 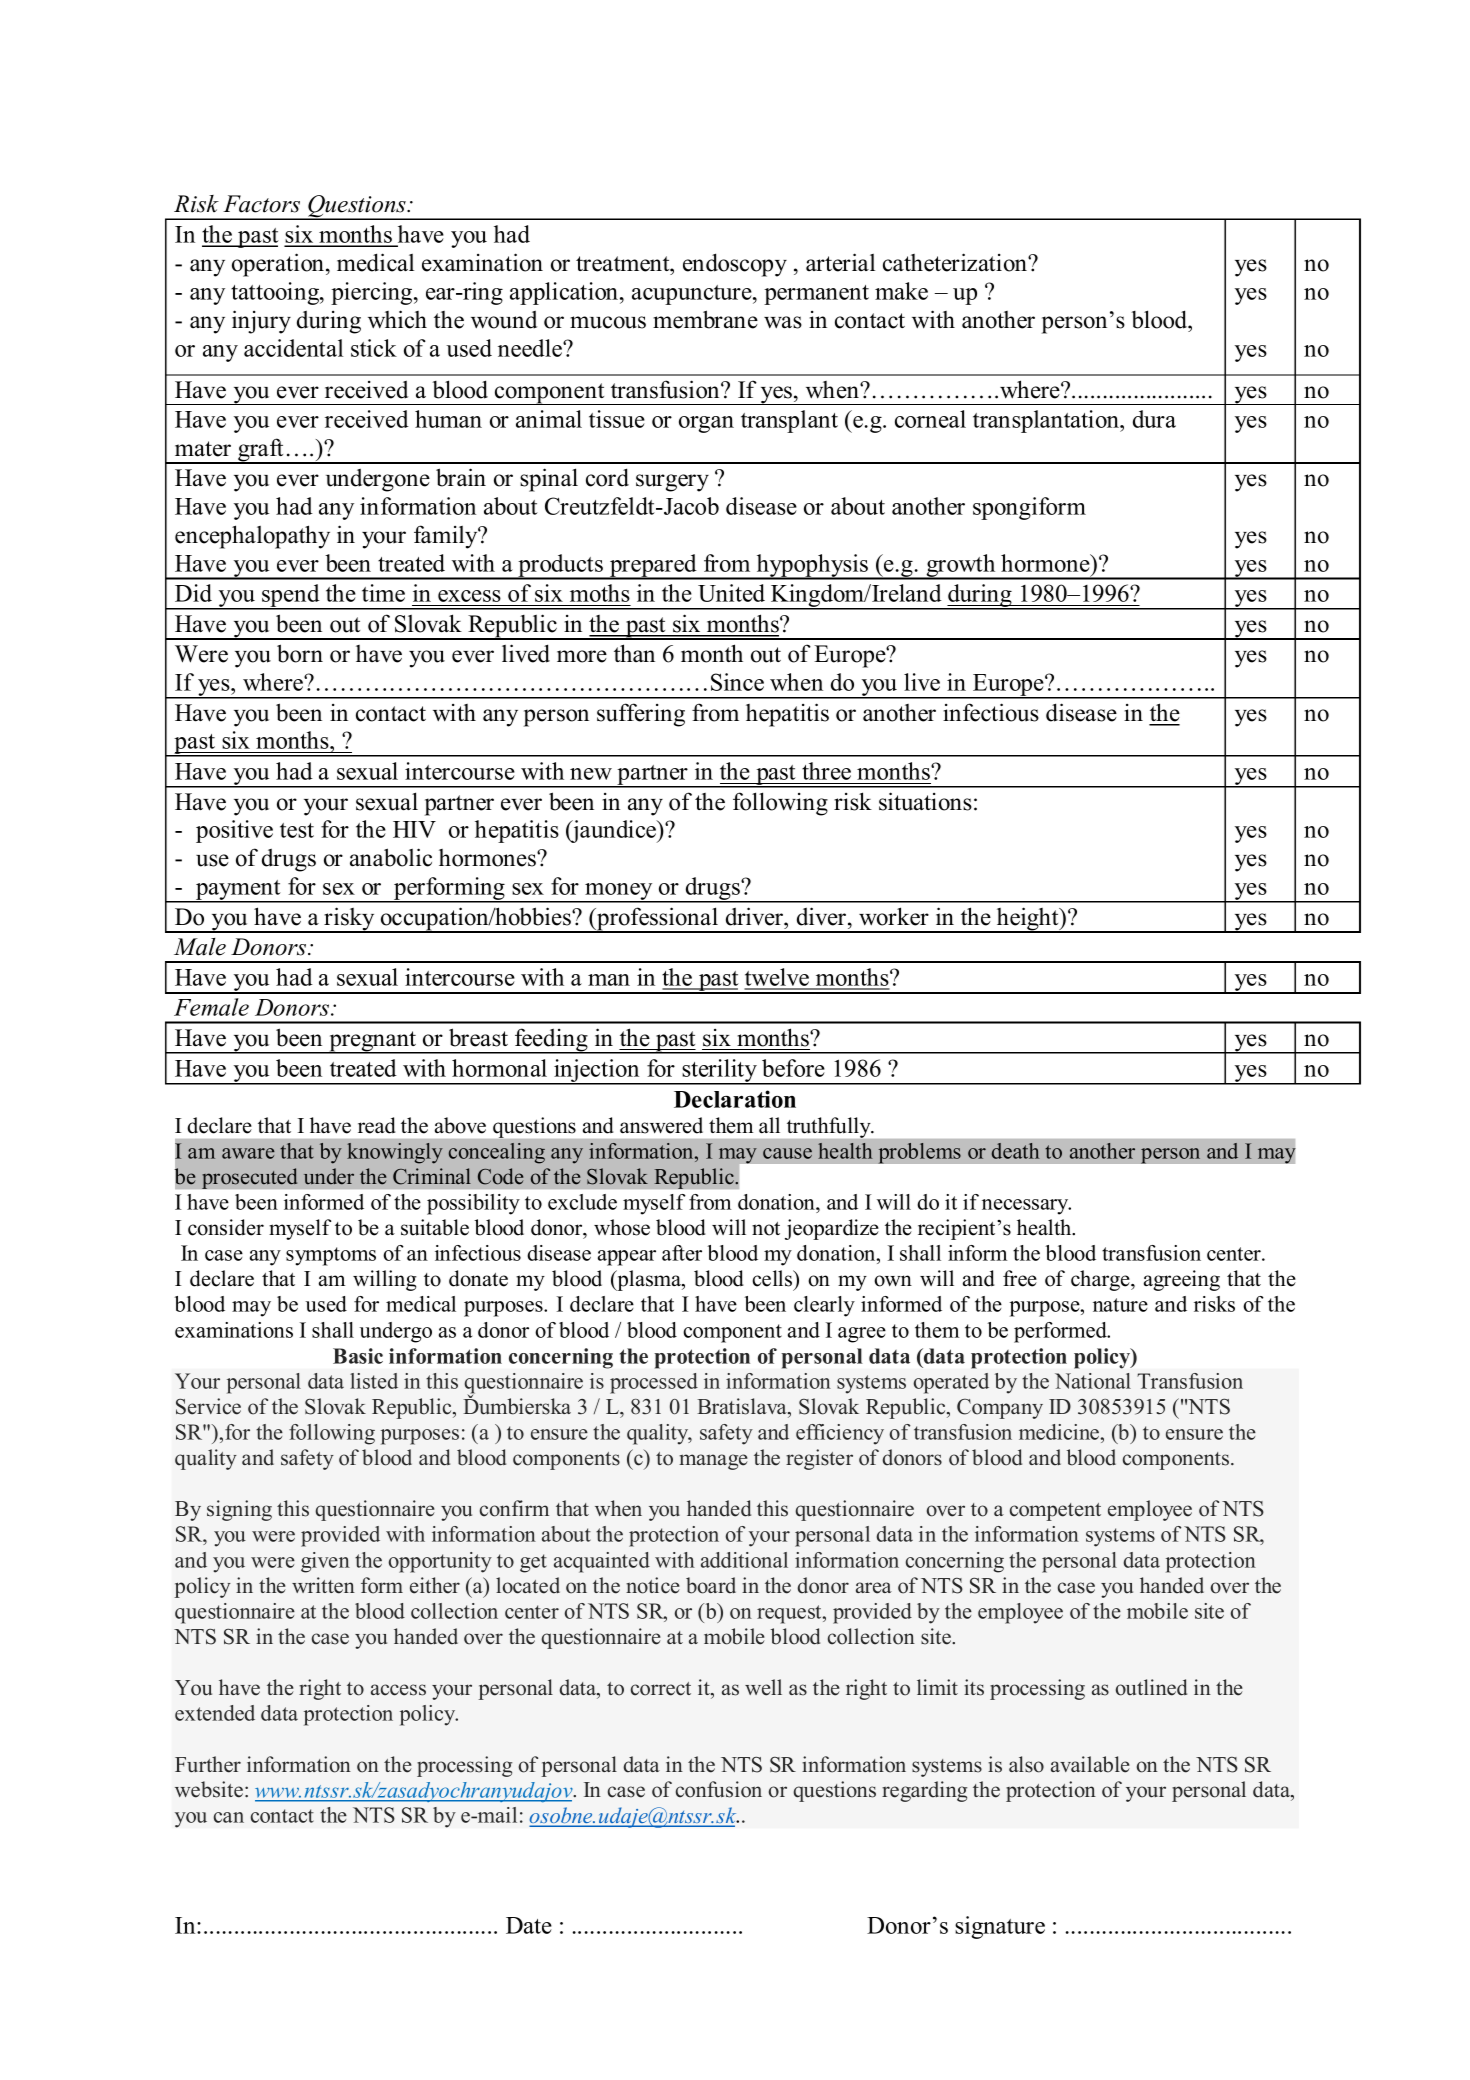 I want to click on test, so click(x=297, y=830).
